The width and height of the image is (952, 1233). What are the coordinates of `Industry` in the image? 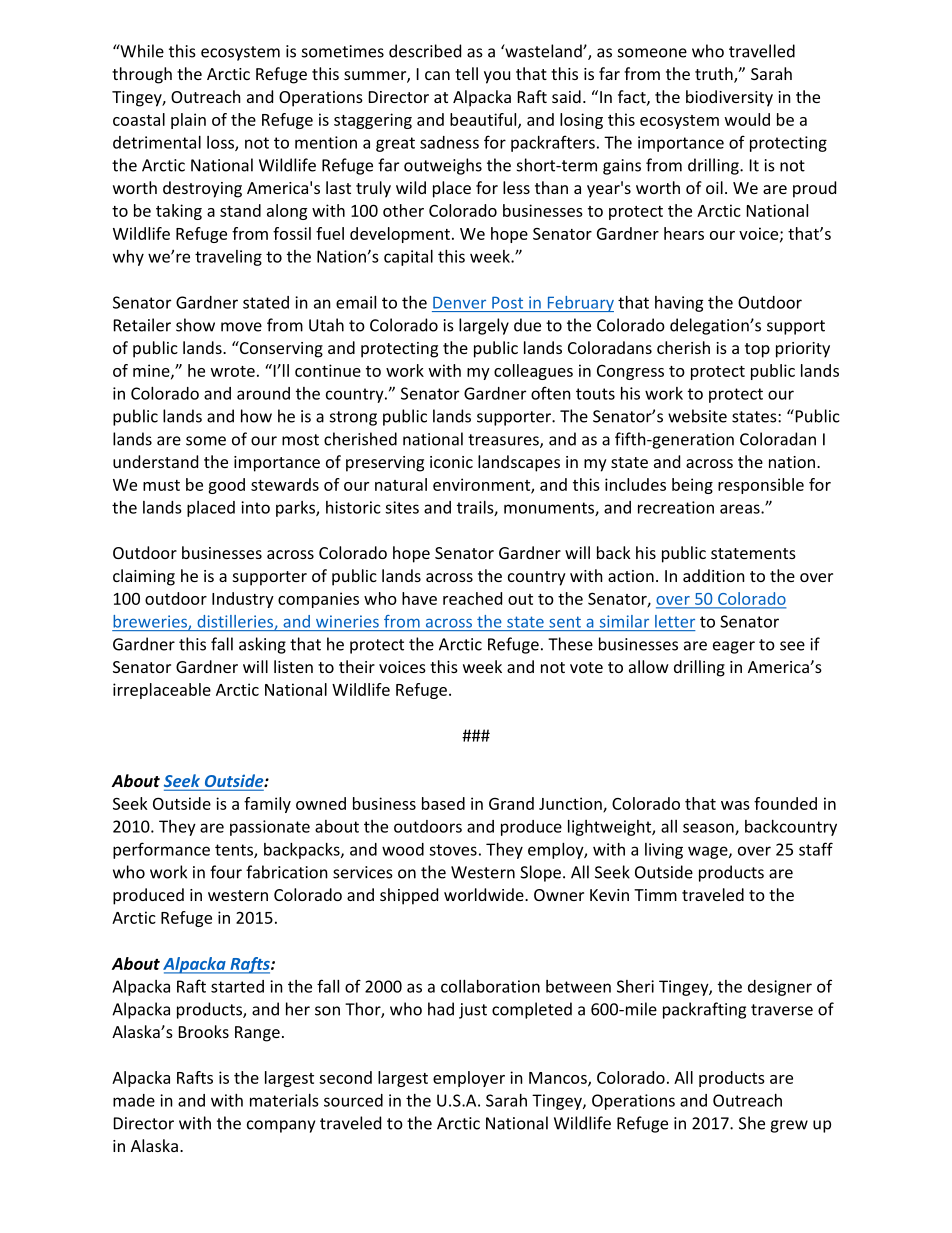 It's located at (243, 600).
